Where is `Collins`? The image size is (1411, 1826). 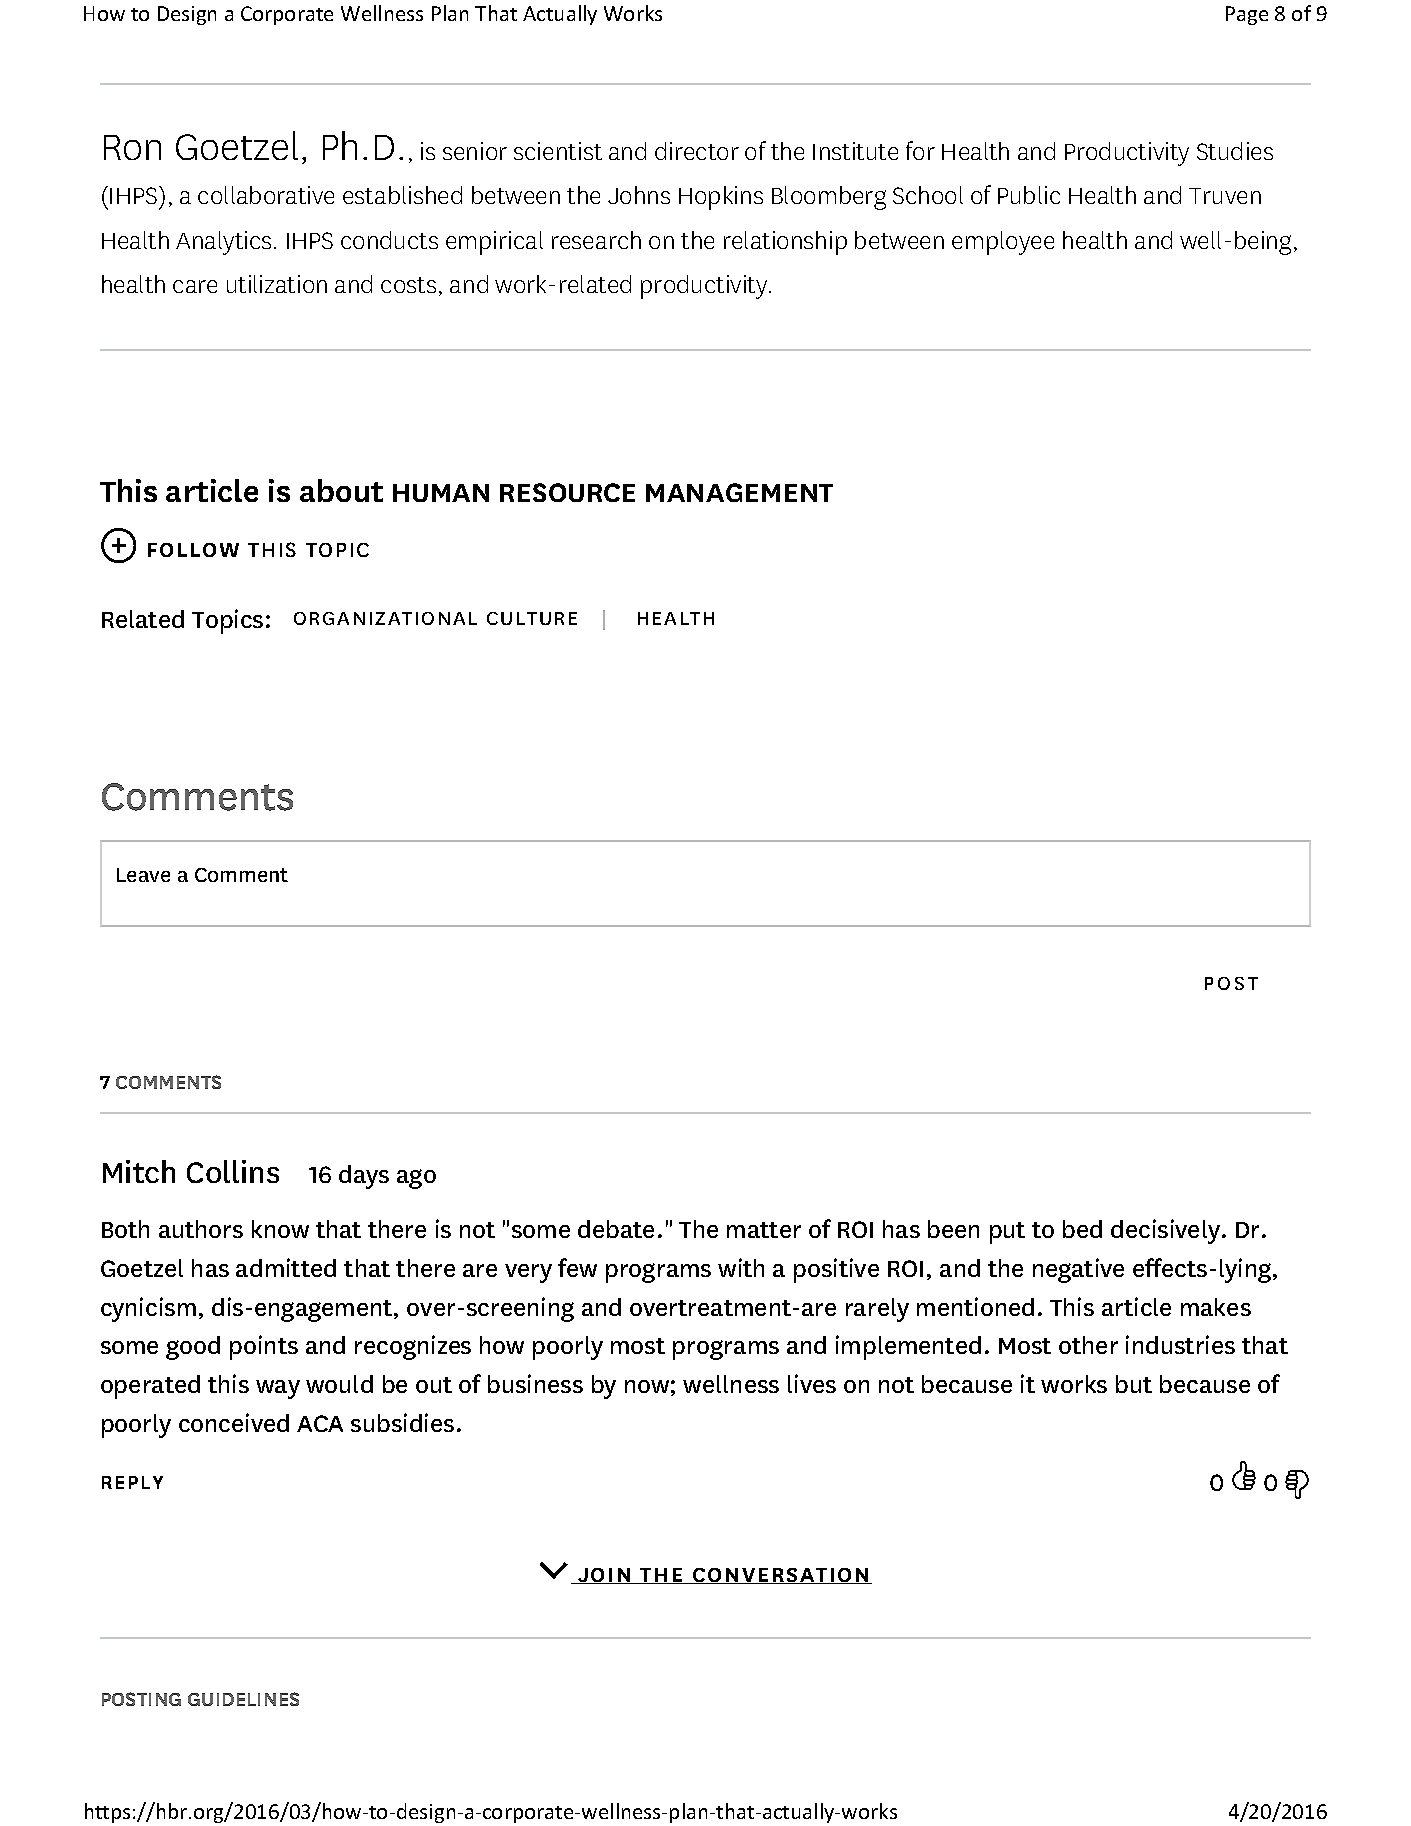 Collins is located at coordinates (233, 1171).
